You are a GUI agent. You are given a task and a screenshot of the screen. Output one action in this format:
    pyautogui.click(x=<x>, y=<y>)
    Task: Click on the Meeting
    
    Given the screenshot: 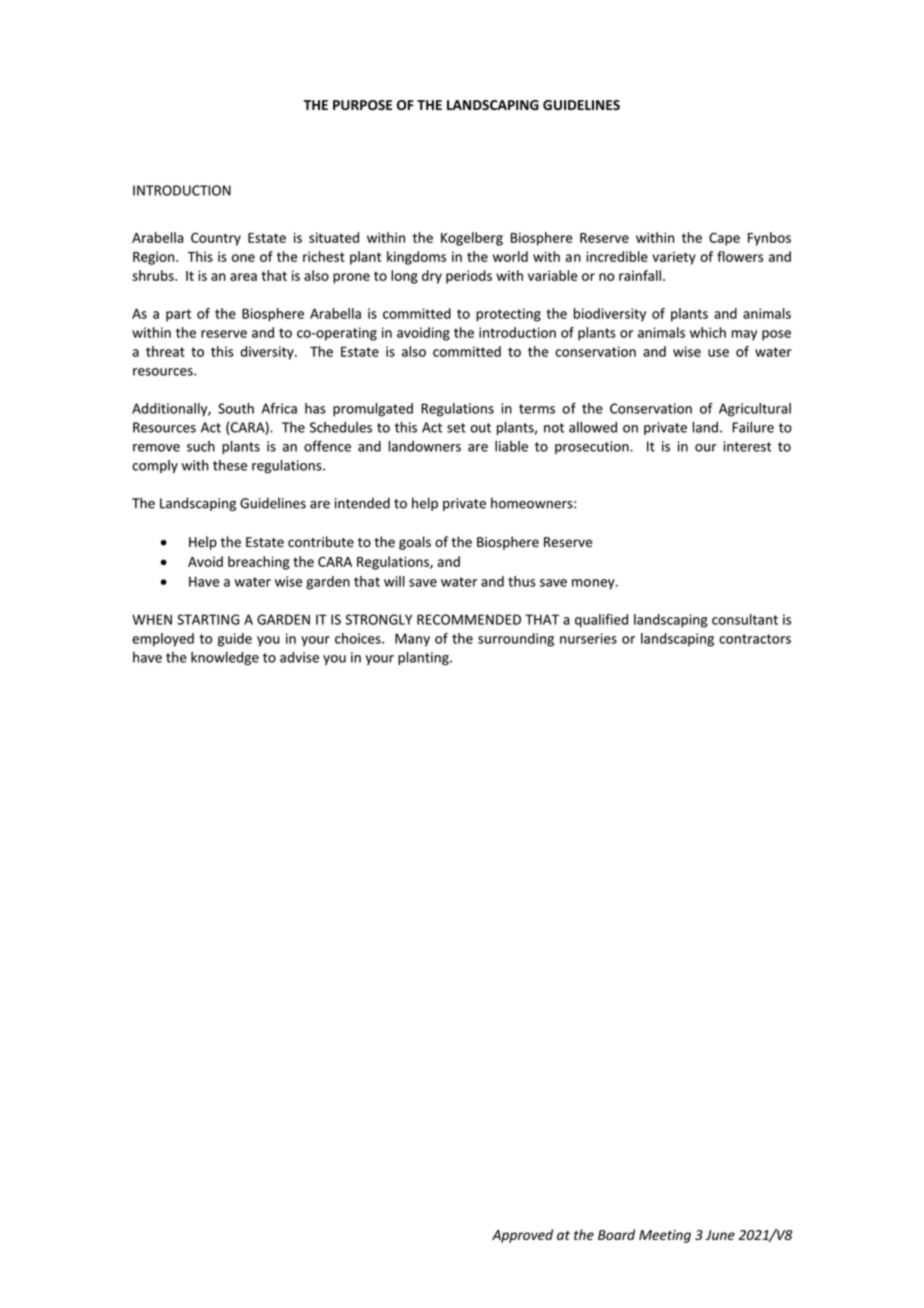 What is the action you would take?
    pyautogui.click(x=665, y=1236)
